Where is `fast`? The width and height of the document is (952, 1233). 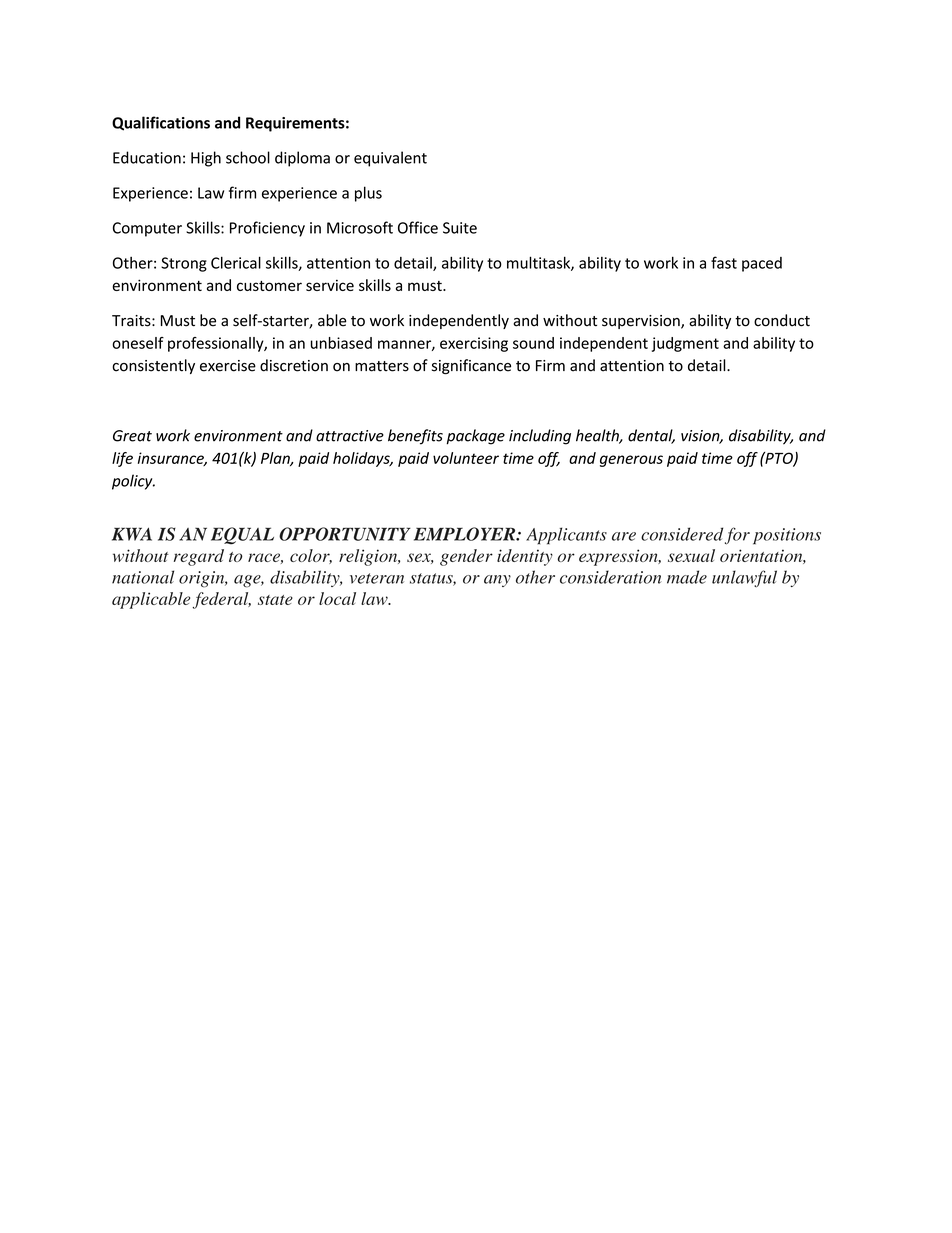 fast is located at coordinates (724, 262).
